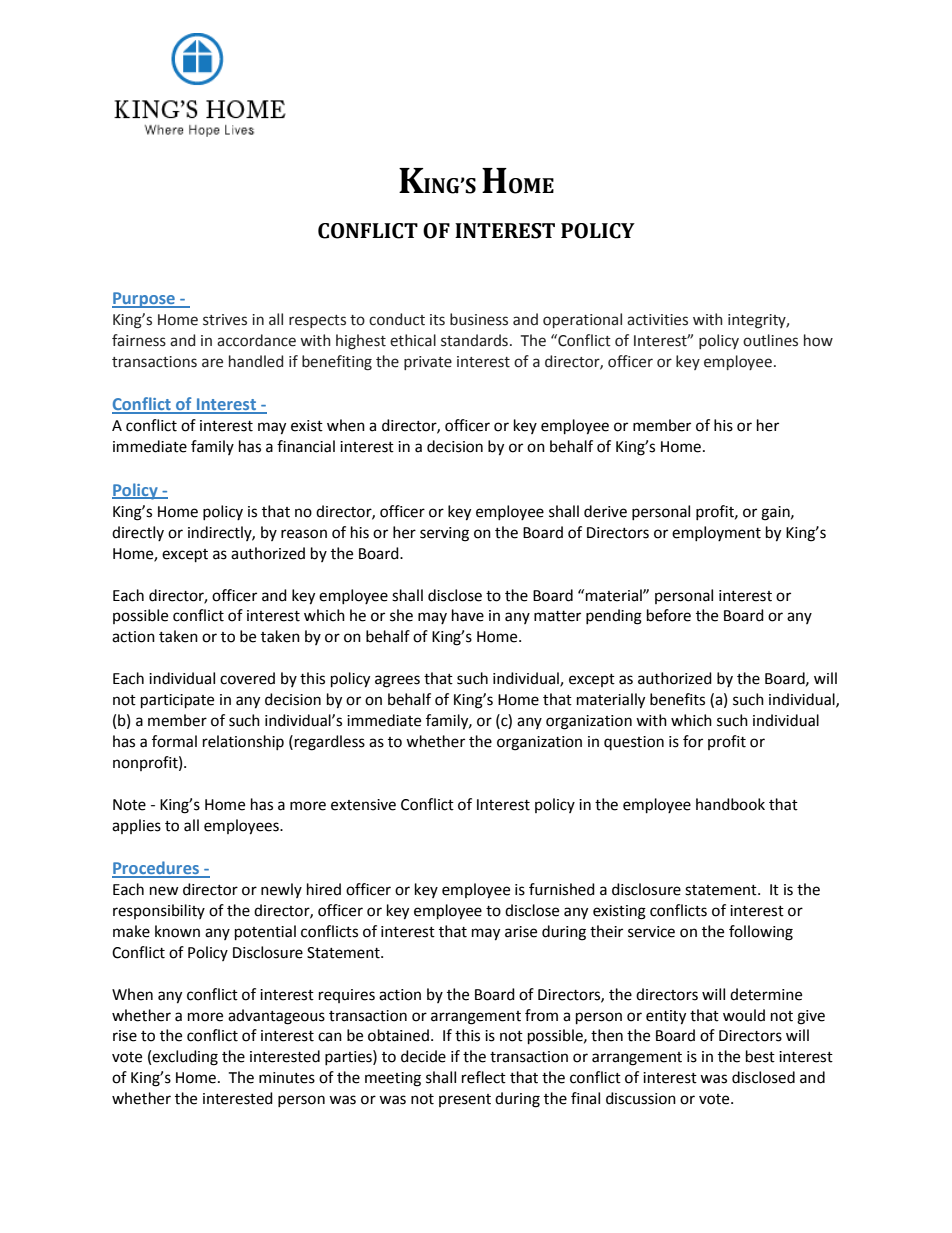 The width and height of the image is (952, 1233). What do you see at coordinates (562, 889) in the image?
I see `furnished` at bounding box center [562, 889].
